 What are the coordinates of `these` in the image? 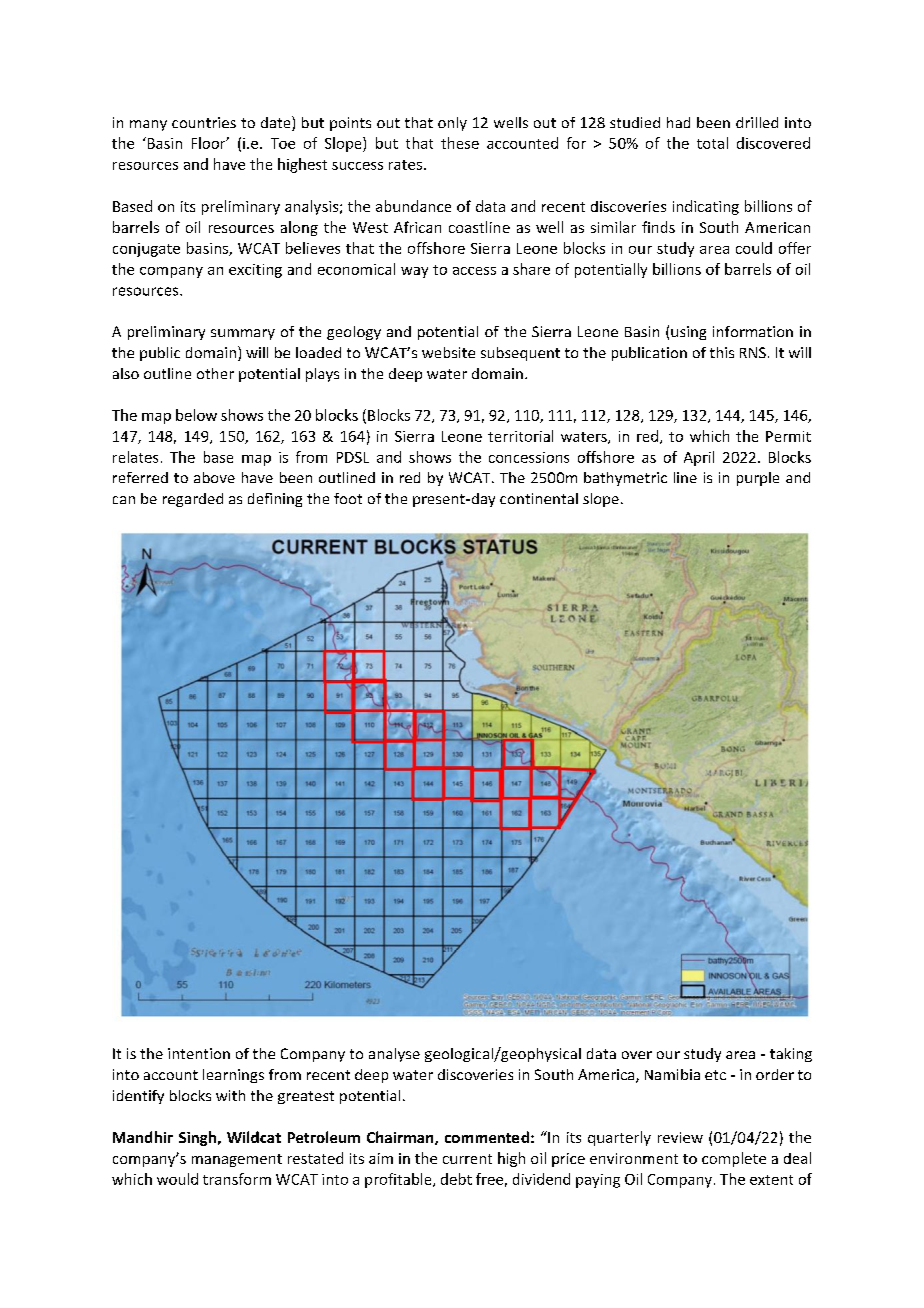 It's located at (460, 143).
